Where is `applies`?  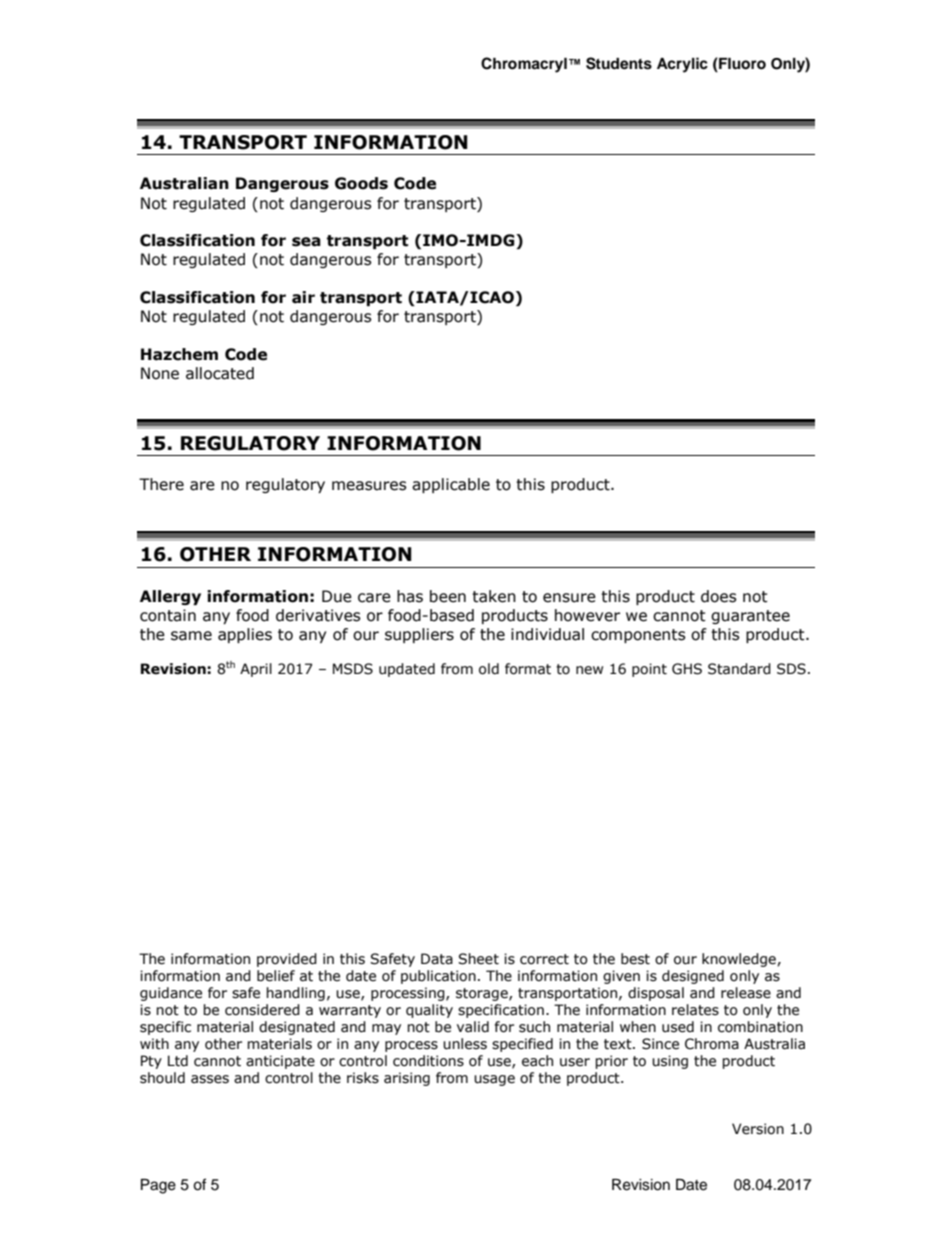
applies is located at coordinates (245, 635).
